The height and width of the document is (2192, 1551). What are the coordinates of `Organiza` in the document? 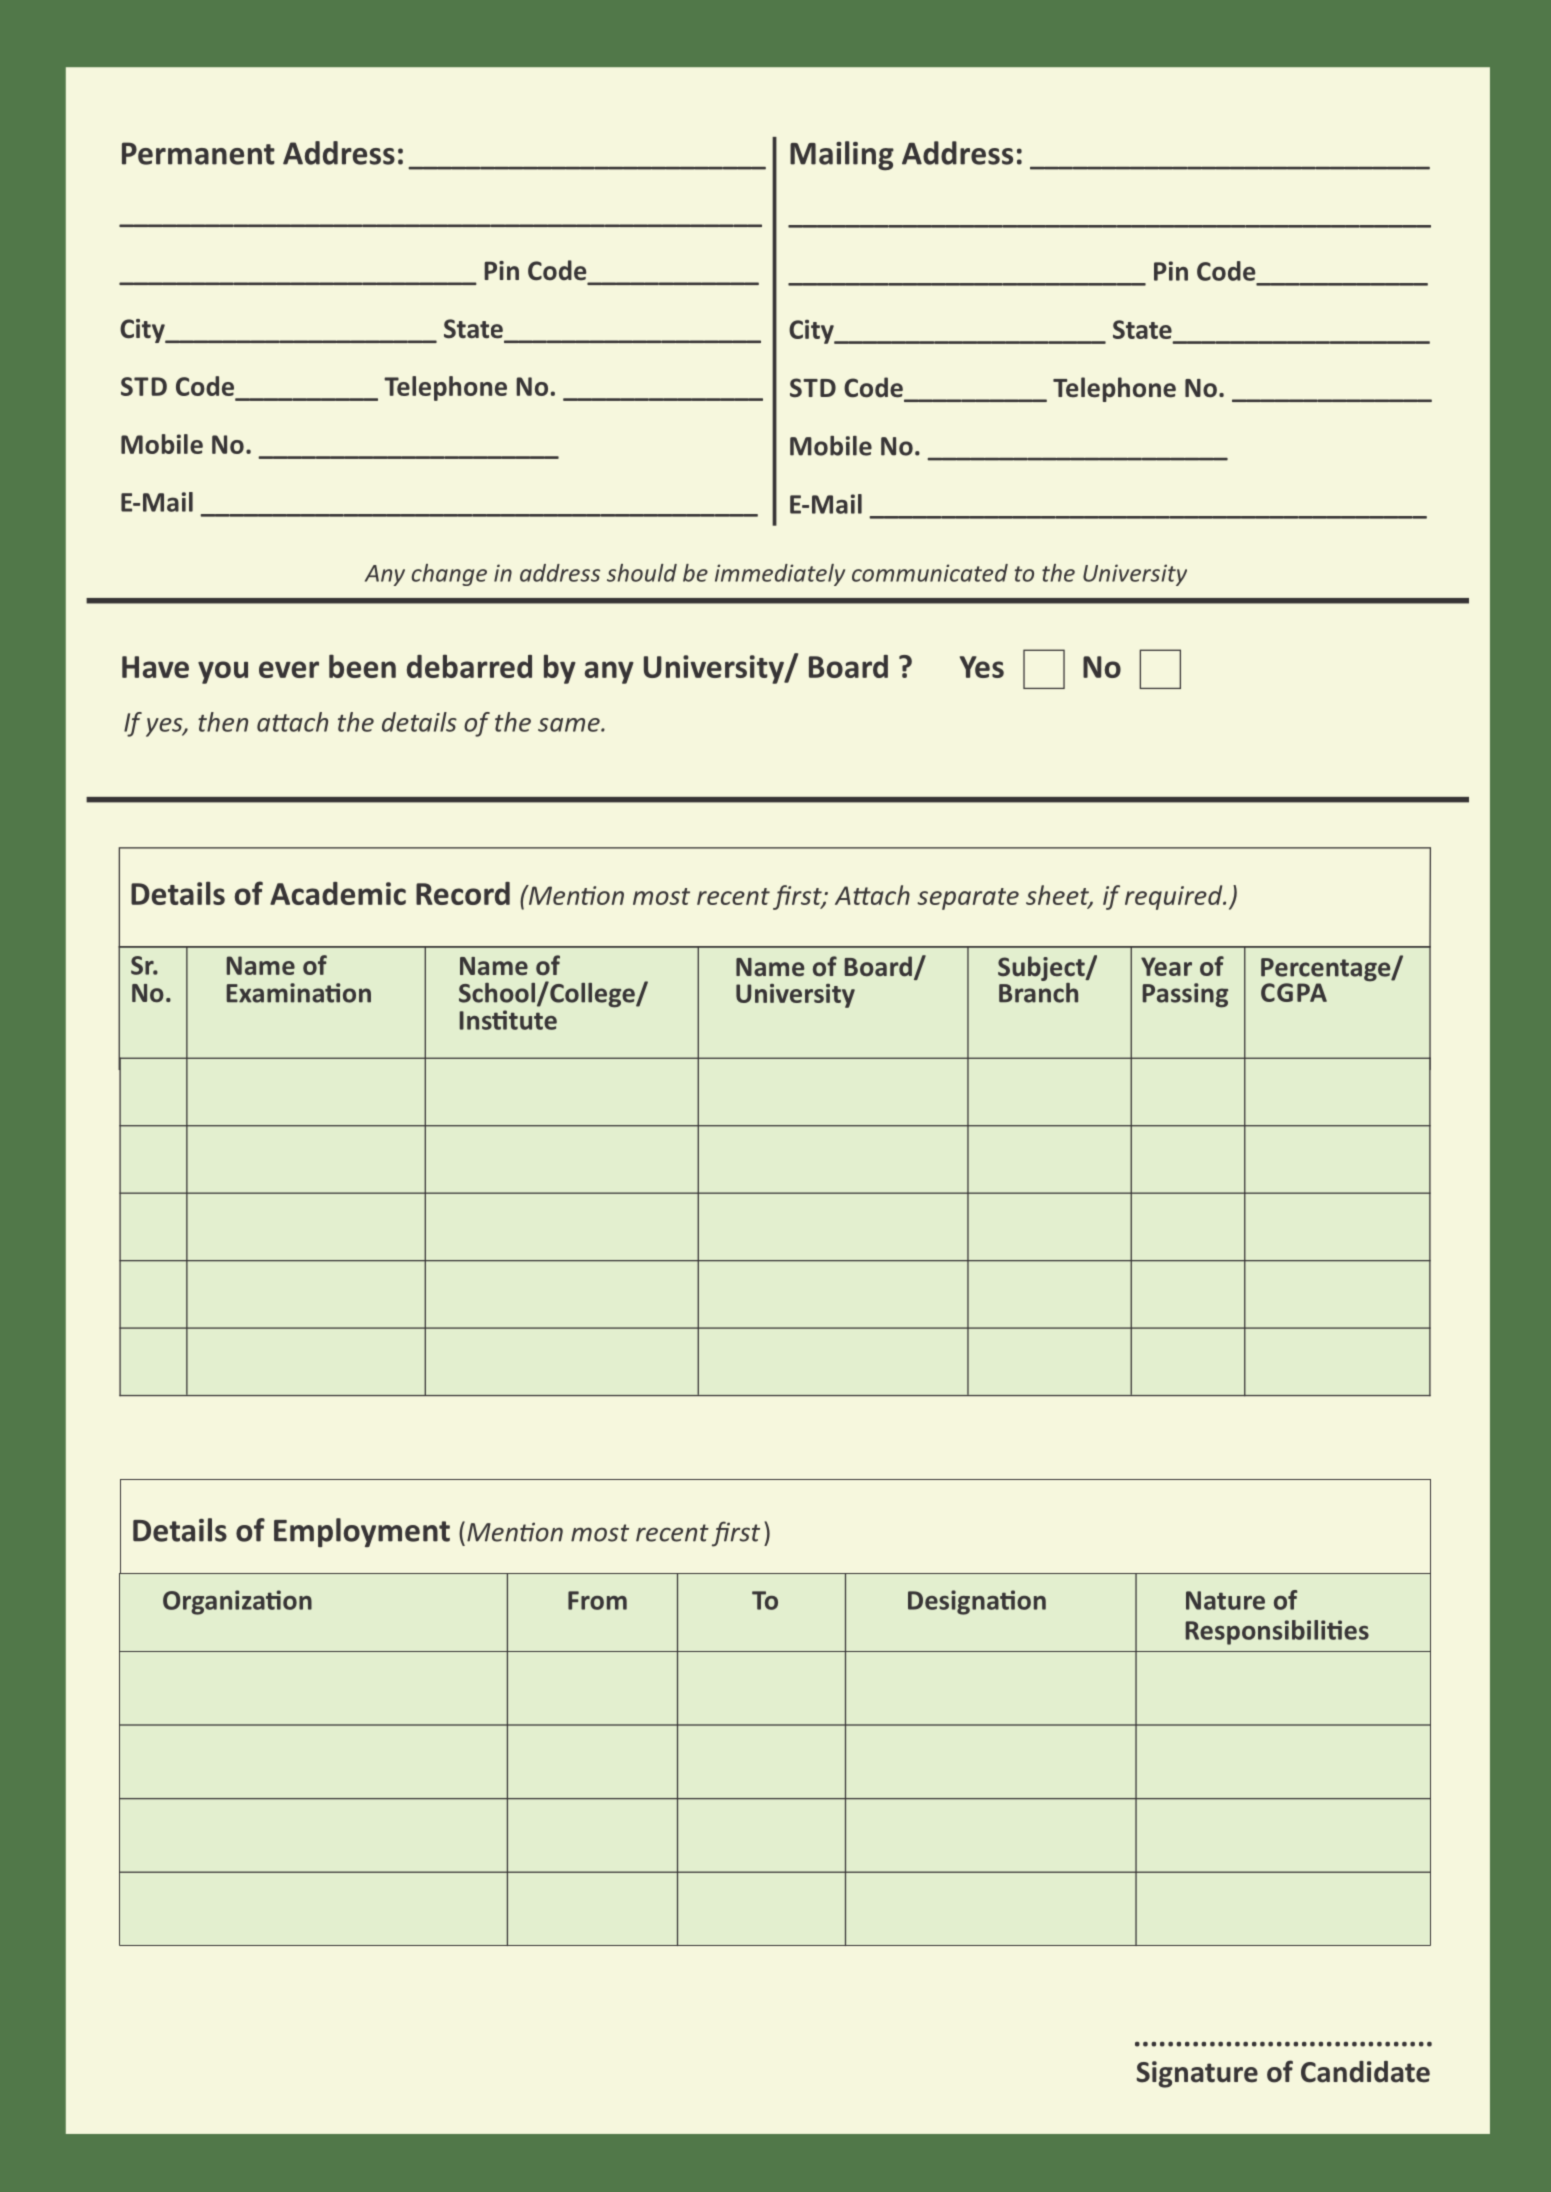 It's located at (215, 1602).
